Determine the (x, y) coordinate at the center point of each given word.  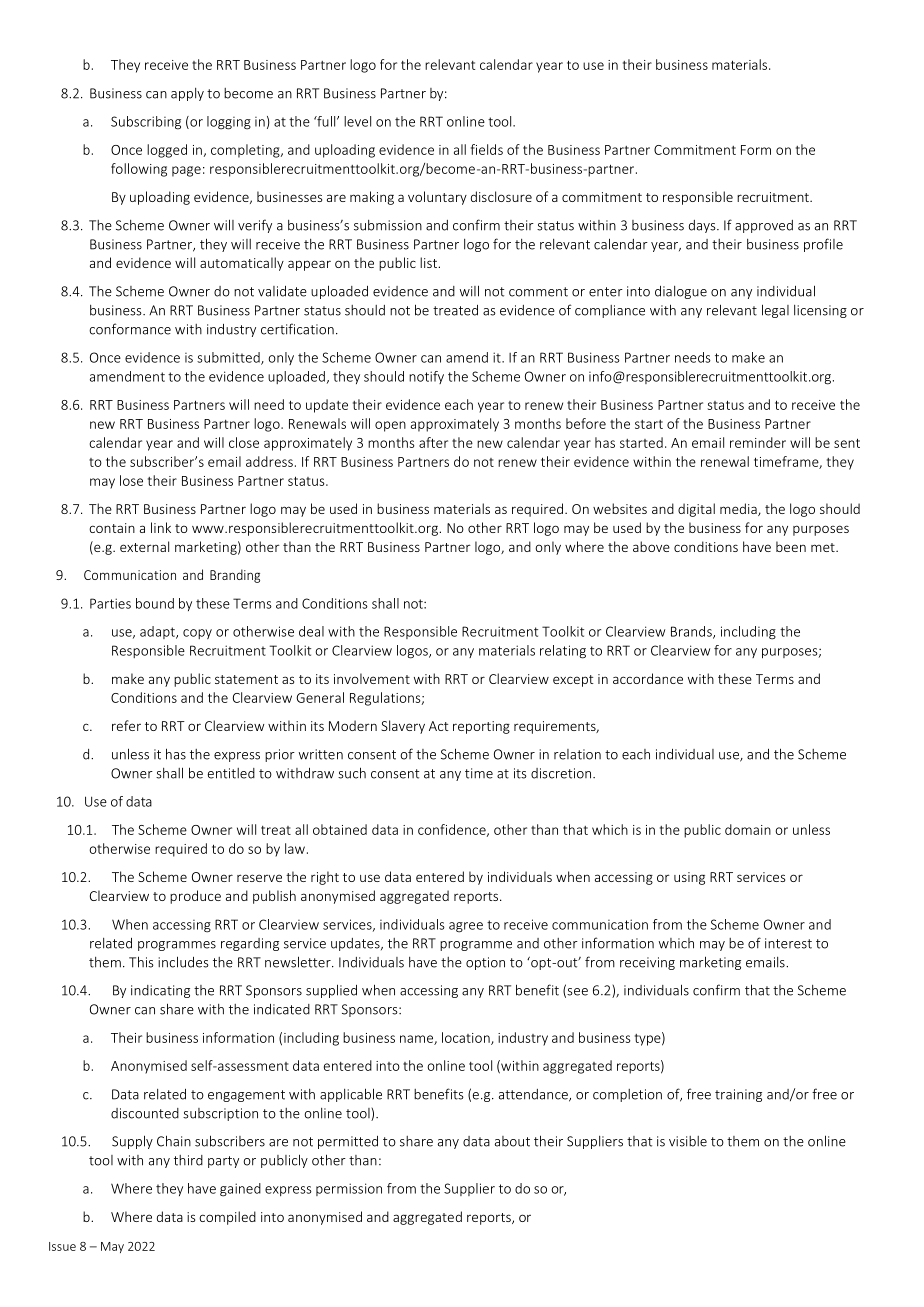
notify (426, 377)
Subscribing (146, 123)
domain (748, 829)
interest (788, 943)
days (703, 226)
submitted (229, 358)
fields (487, 149)
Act (439, 726)
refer (126, 725)
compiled (227, 1218)
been (791, 546)
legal (775, 311)
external (144, 546)
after (433, 442)
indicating (160, 991)
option (485, 963)
